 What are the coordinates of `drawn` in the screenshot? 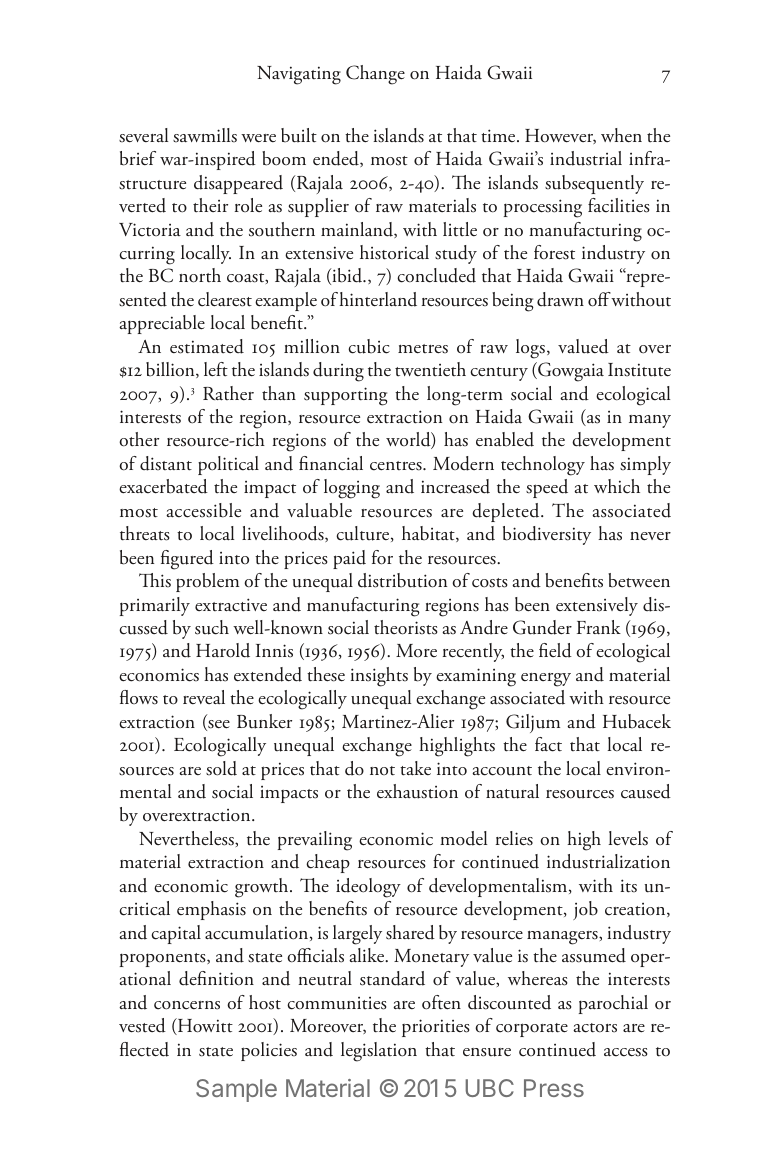 It's located at (560, 299).
